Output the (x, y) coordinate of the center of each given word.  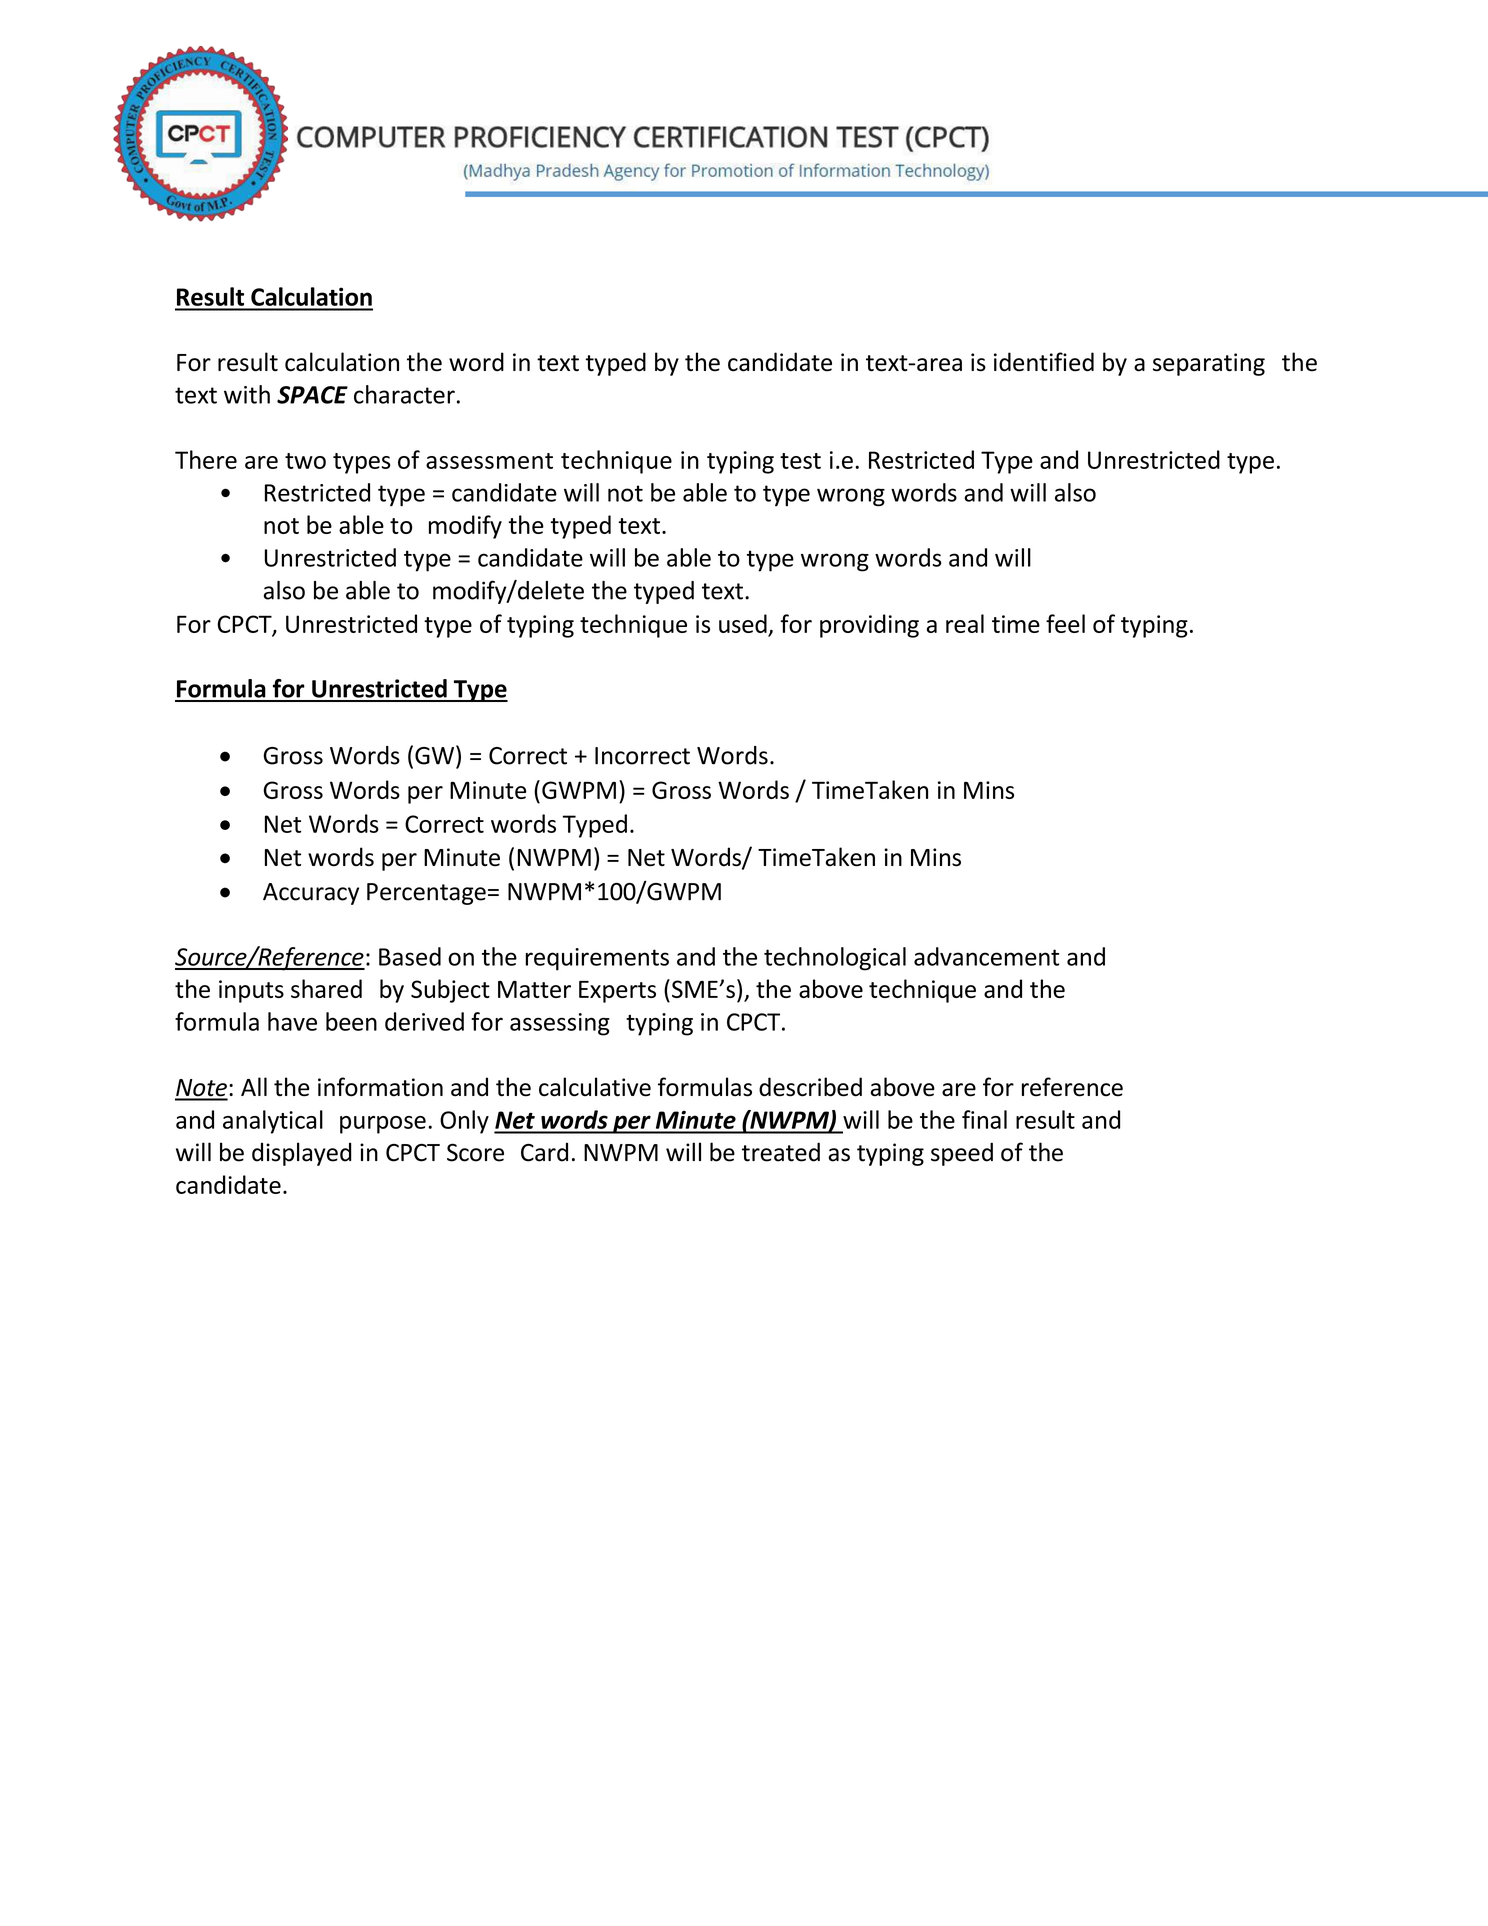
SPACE (312, 395)
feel (1065, 623)
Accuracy (311, 894)
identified (1044, 362)
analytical (273, 1122)
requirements (597, 959)
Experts (617, 992)
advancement (986, 956)
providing (869, 626)
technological (835, 959)
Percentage (426, 894)
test (800, 461)
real (965, 623)
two (305, 461)
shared (326, 988)
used (743, 623)
